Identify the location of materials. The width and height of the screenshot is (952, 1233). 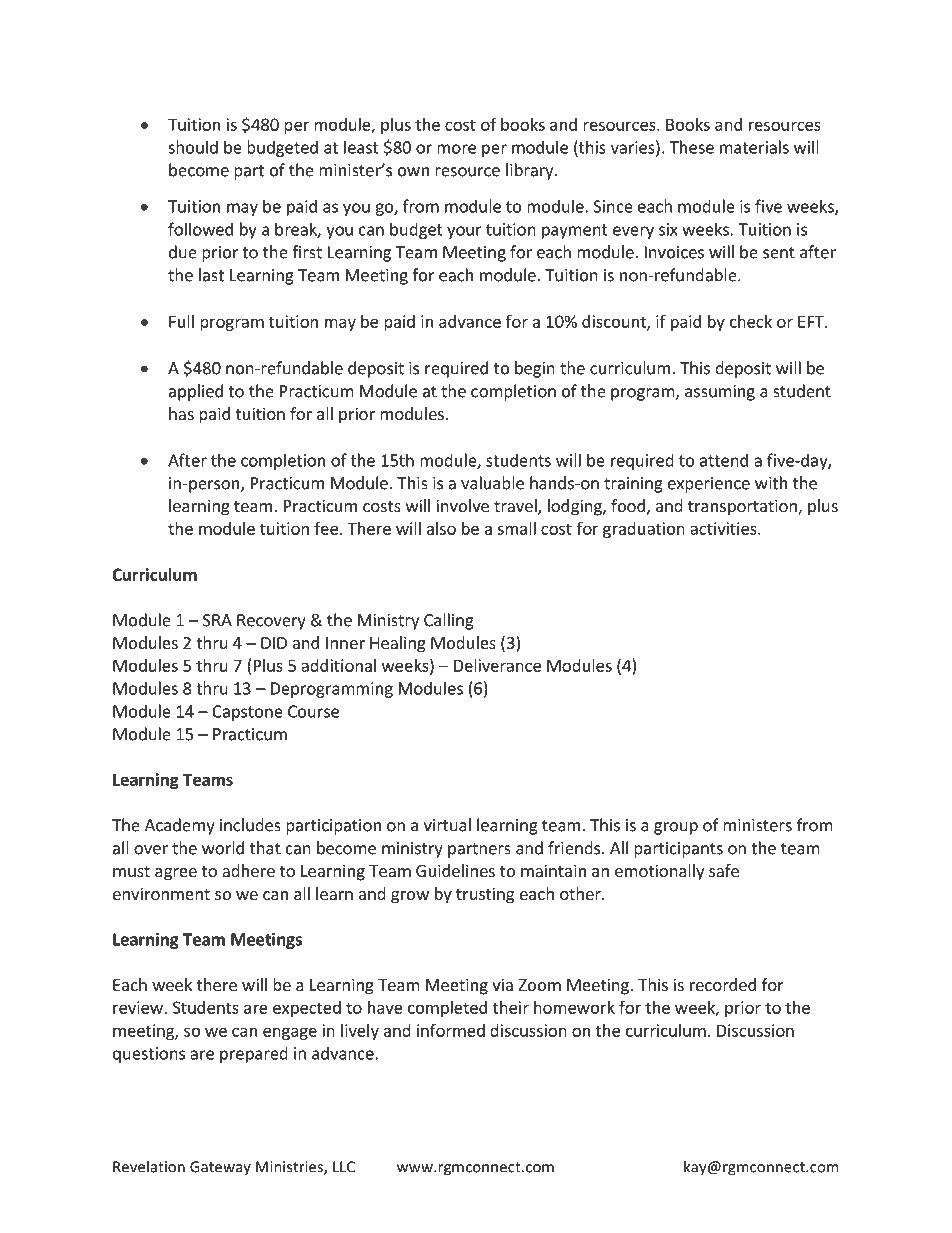
(754, 147).
